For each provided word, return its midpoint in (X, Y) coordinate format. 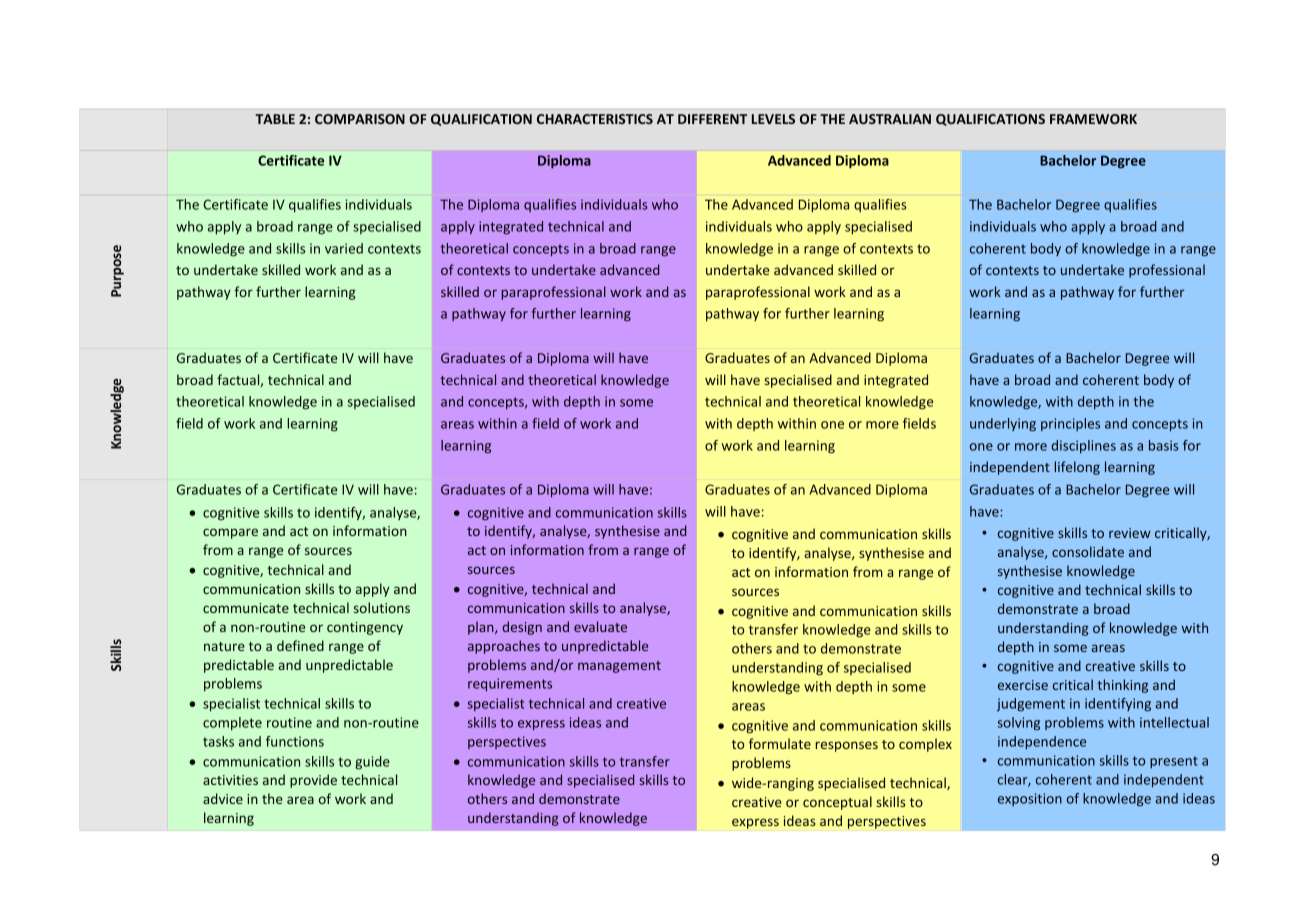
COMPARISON (360, 119)
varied (344, 248)
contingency (365, 628)
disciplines (1083, 446)
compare (230, 533)
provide (313, 781)
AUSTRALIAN (890, 119)
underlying (1003, 425)
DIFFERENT (712, 119)
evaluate (600, 626)
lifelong (1077, 468)
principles (1070, 424)
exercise (1023, 685)
